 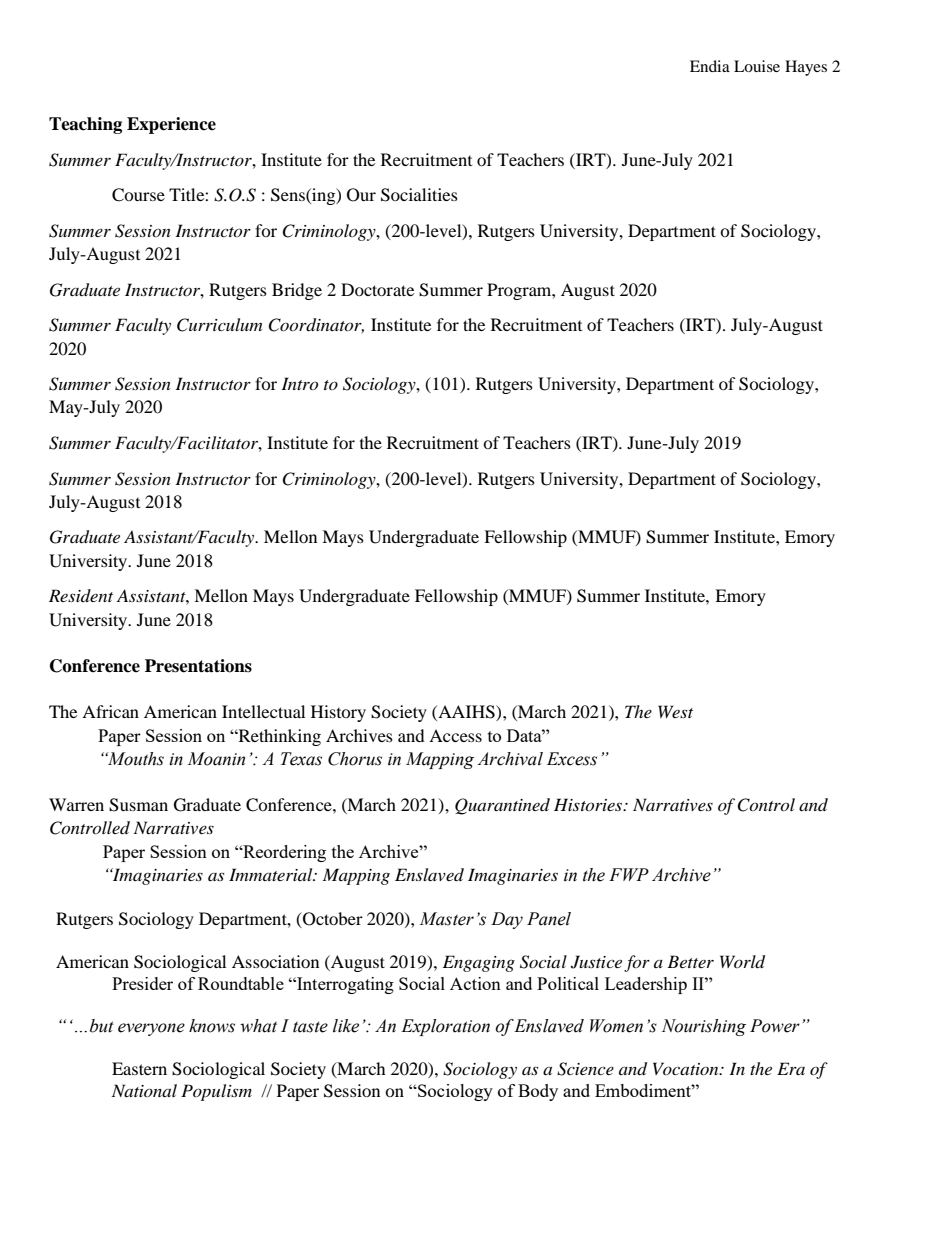 I want to click on Excess, so click(x=572, y=759).
